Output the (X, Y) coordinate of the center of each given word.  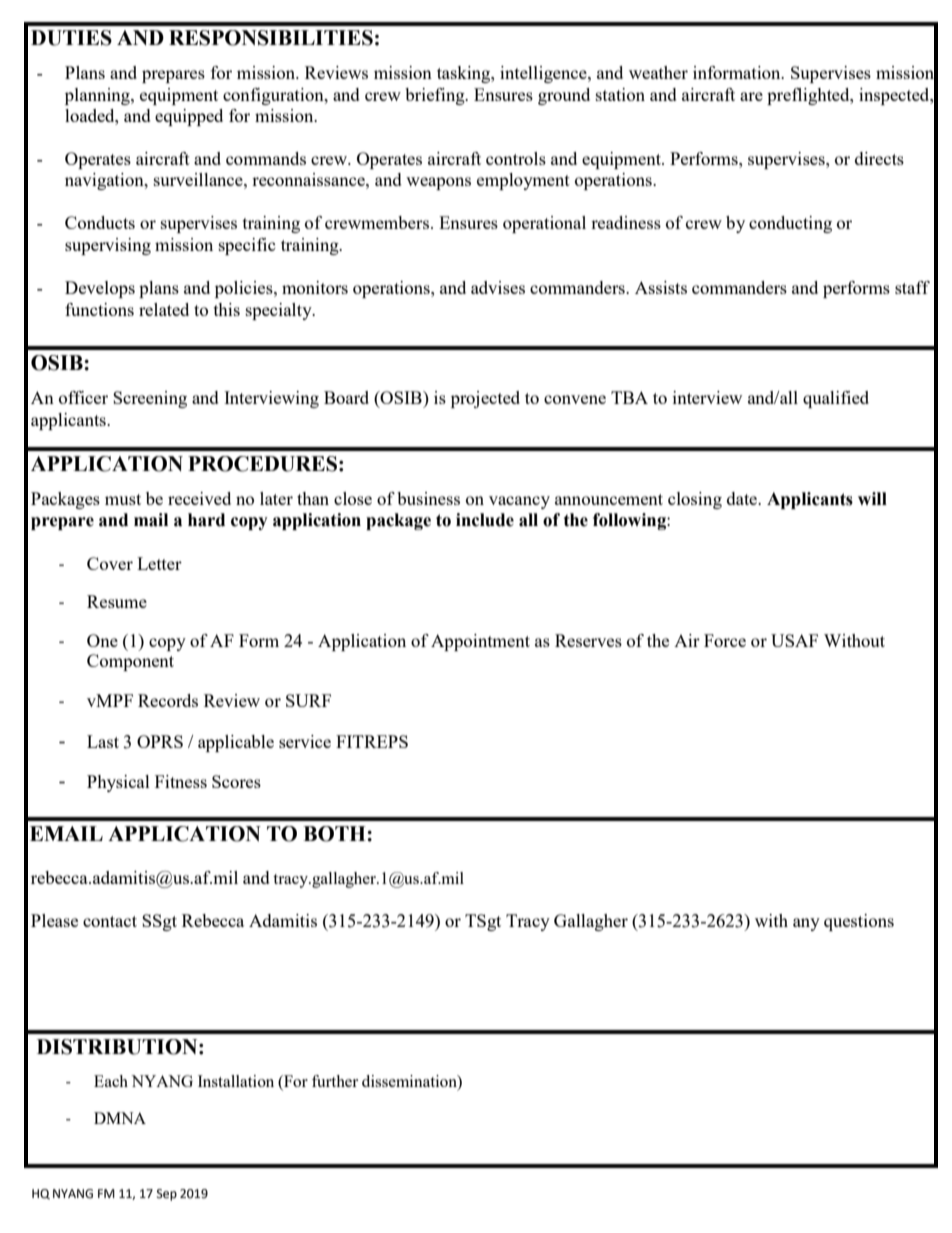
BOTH (335, 834)
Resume (117, 601)
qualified (836, 399)
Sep (167, 1195)
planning (98, 96)
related (164, 309)
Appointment (480, 642)
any (806, 924)
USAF (794, 640)
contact (110, 921)
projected (485, 399)
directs (879, 158)
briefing (436, 96)
